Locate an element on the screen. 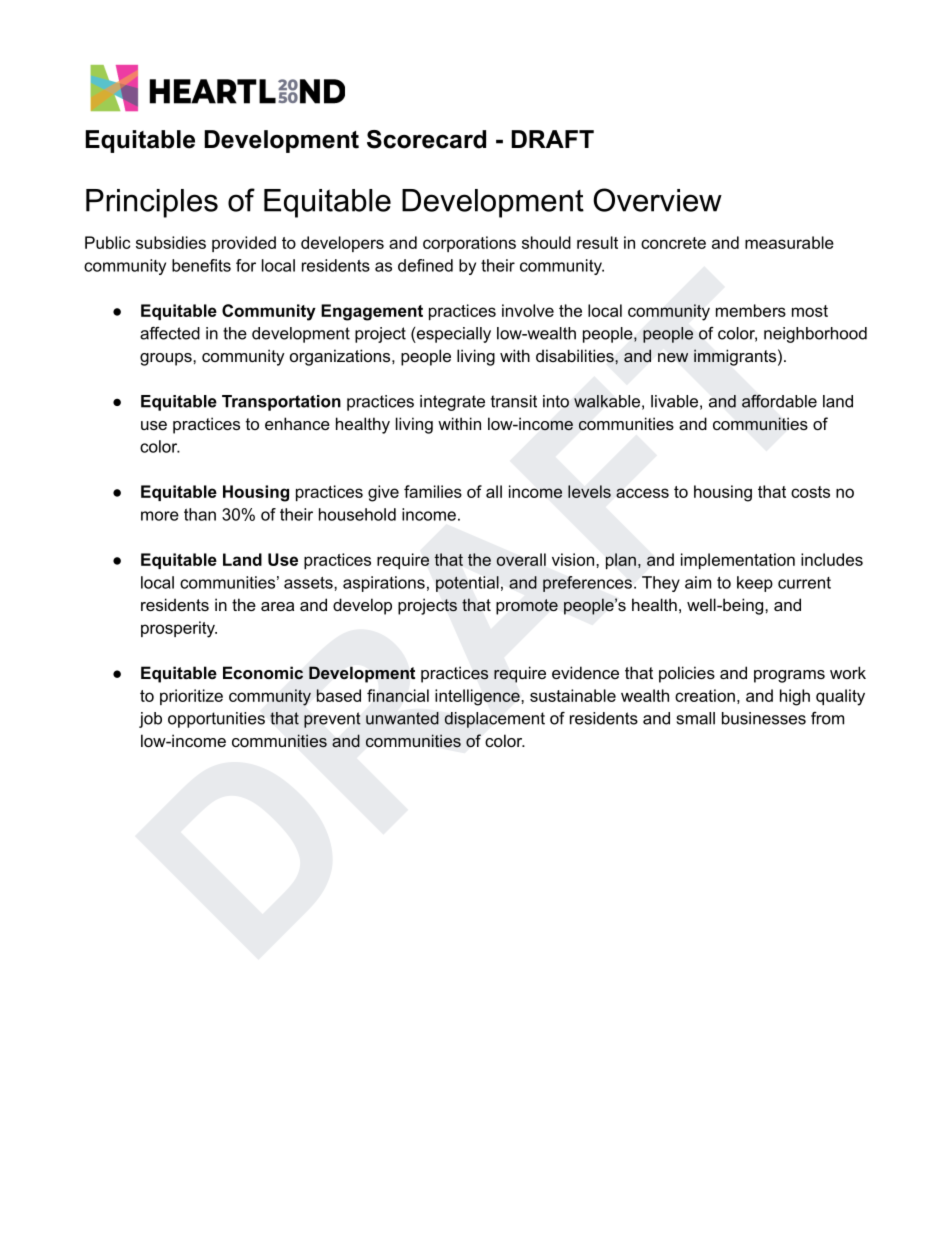 Image resolution: width=952 pixels, height=1233 pixels. involve is located at coordinates (528, 310).
